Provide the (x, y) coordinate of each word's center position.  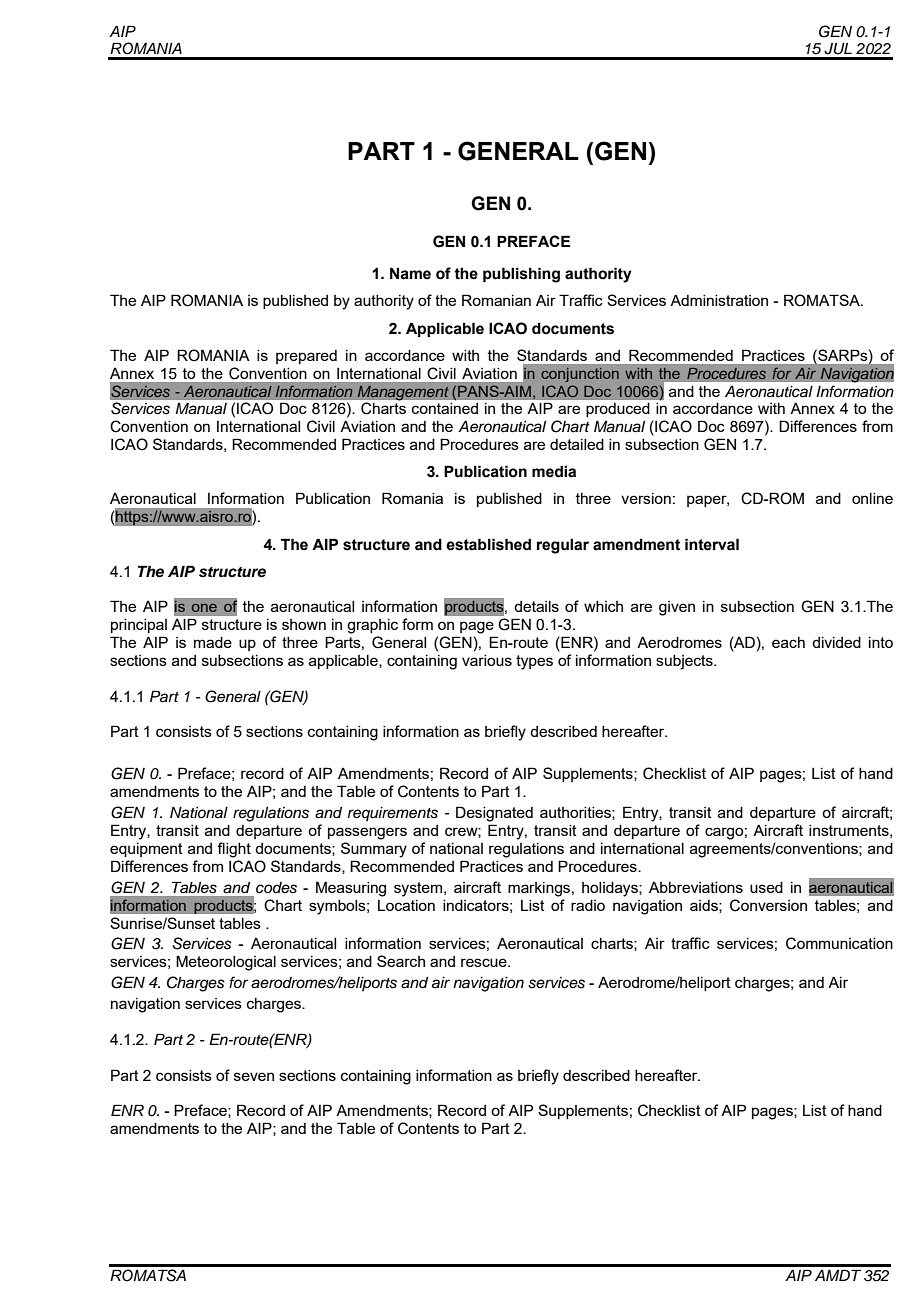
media (554, 471)
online (872, 498)
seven (254, 1076)
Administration (719, 300)
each (788, 642)
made (213, 642)
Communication (839, 943)
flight (234, 850)
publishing (521, 275)
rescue (485, 962)
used (766, 887)
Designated (494, 814)
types (534, 662)
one (204, 608)
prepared (306, 357)
